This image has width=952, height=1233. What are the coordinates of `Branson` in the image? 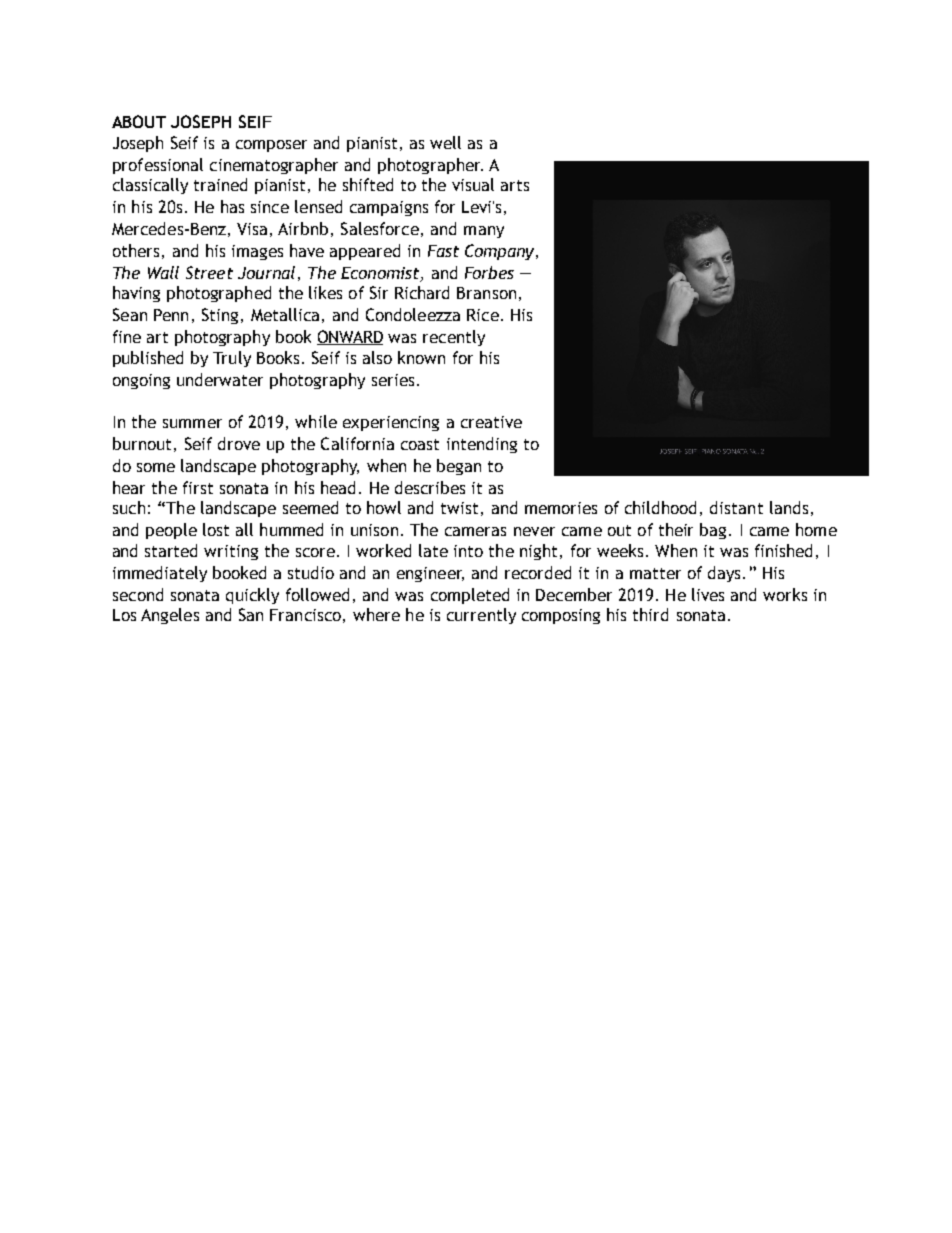 It's located at (486, 293).
